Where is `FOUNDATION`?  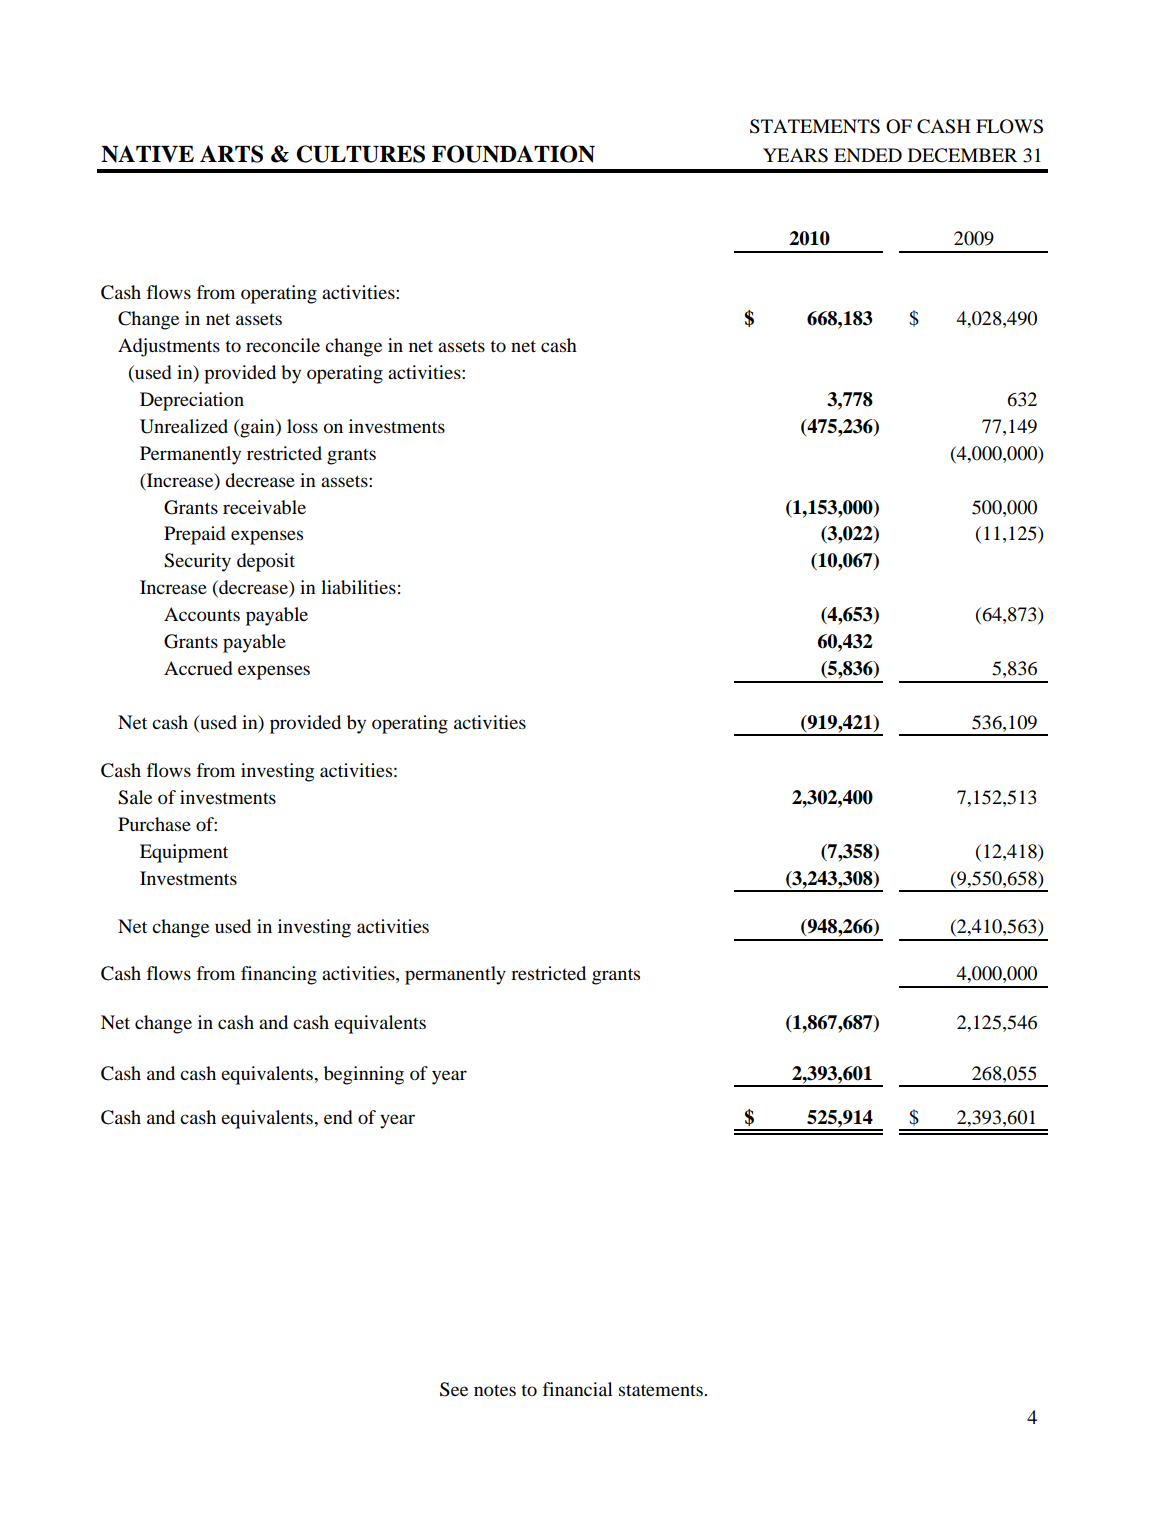
FOUNDATION is located at coordinates (513, 154).
